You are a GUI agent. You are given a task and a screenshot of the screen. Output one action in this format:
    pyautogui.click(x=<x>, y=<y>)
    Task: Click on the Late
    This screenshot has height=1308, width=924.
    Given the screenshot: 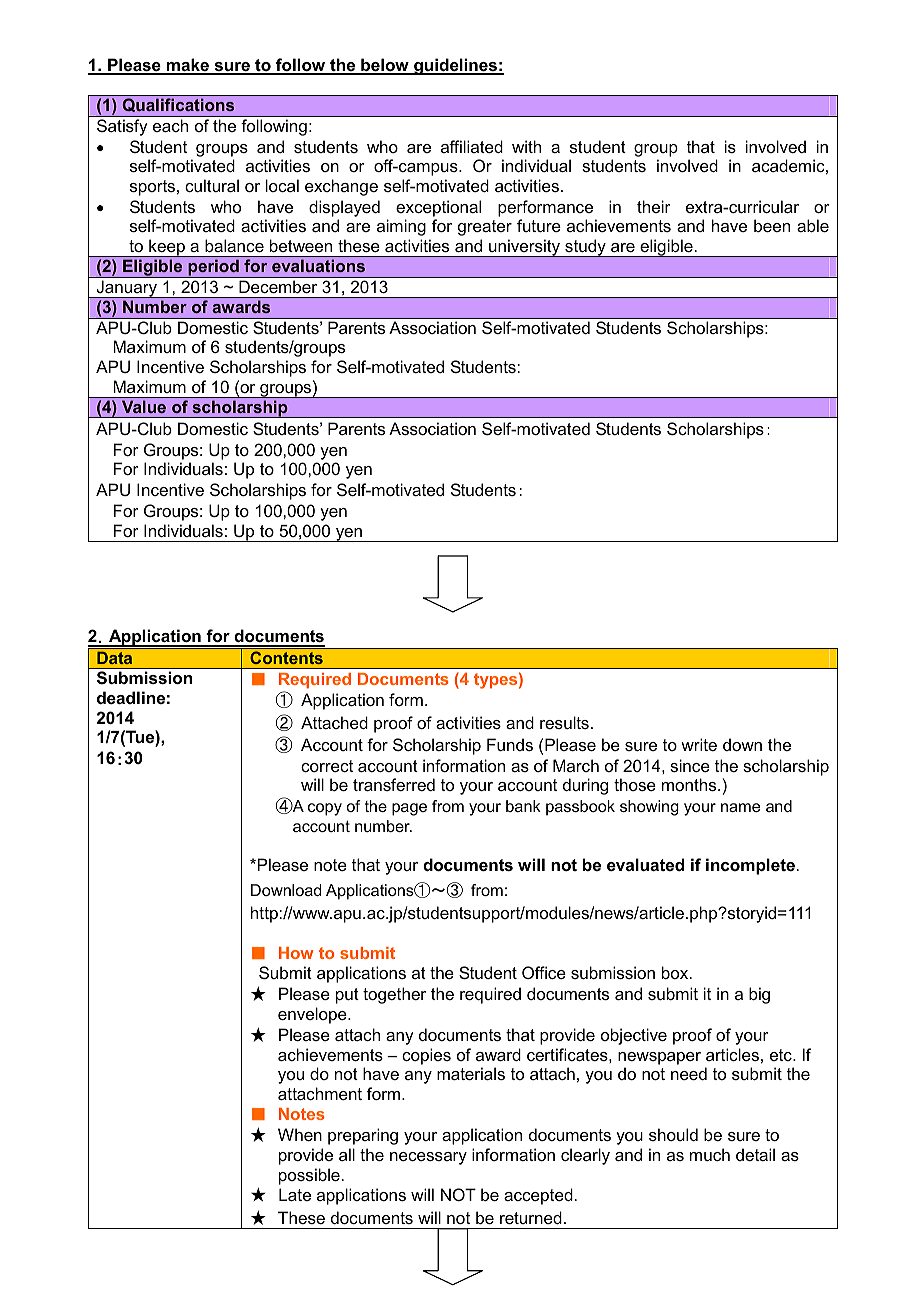 What is the action you would take?
    pyautogui.click(x=295, y=1194)
